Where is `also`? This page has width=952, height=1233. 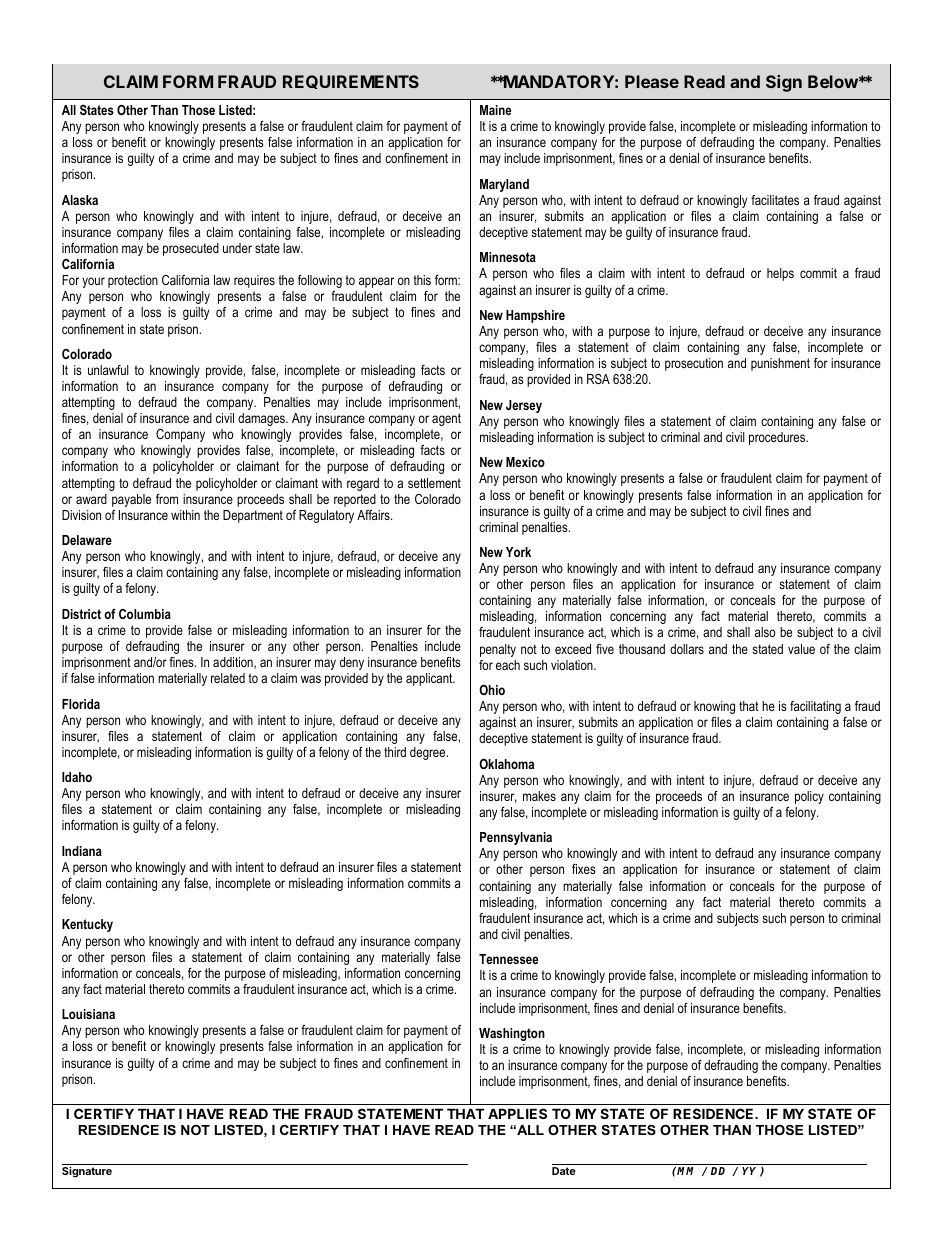
also is located at coordinates (765, 632).
